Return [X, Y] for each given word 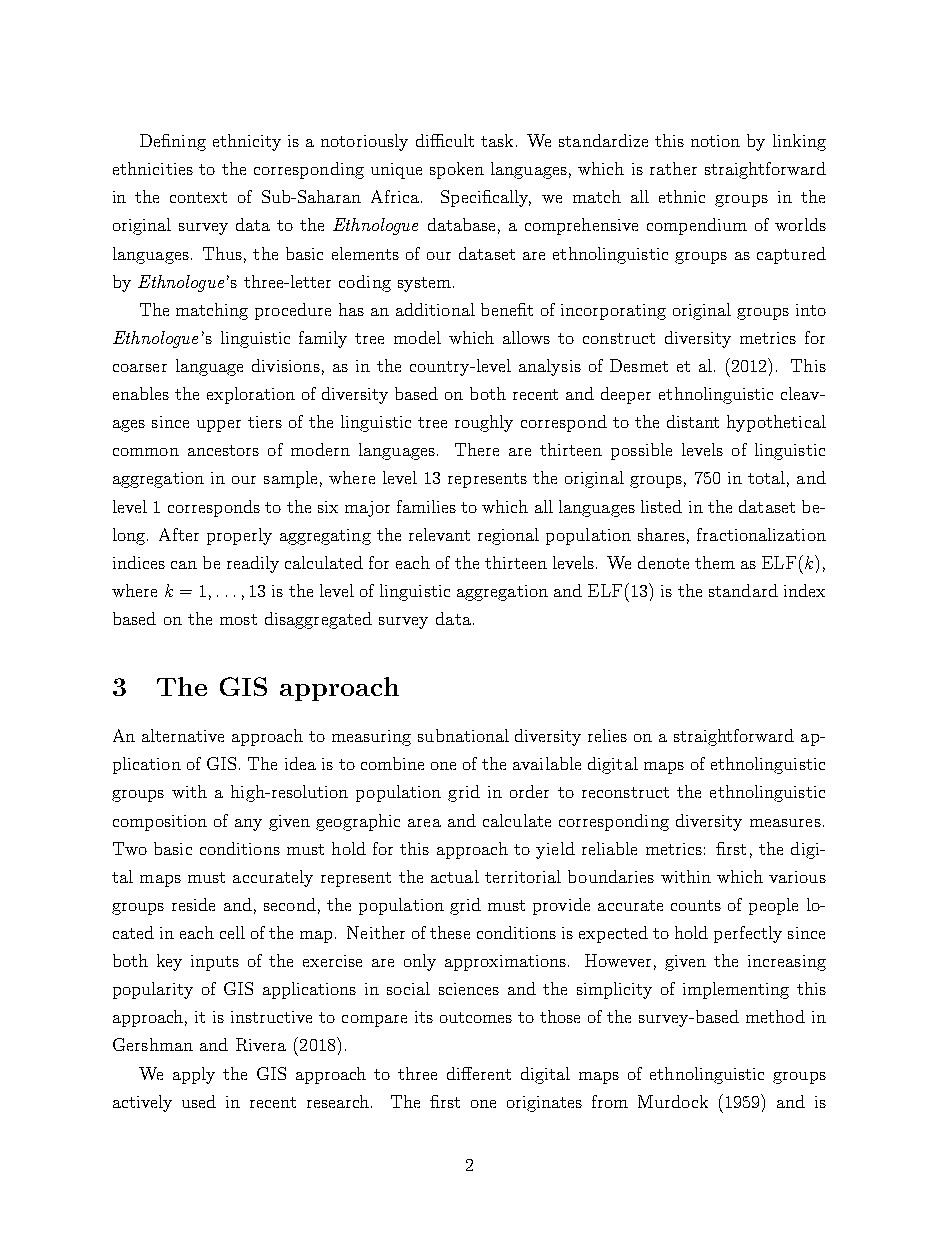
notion [715, 141]
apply [194, 1075]
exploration [251, 395]
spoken [457, 170]
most [238, 619]
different [479, 1073]
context [198, 197]
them [715, 562]
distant [693, 421]
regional [508, 536]
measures [785, 823]
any [248, 825]
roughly [484, 423]
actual [455, 876]
